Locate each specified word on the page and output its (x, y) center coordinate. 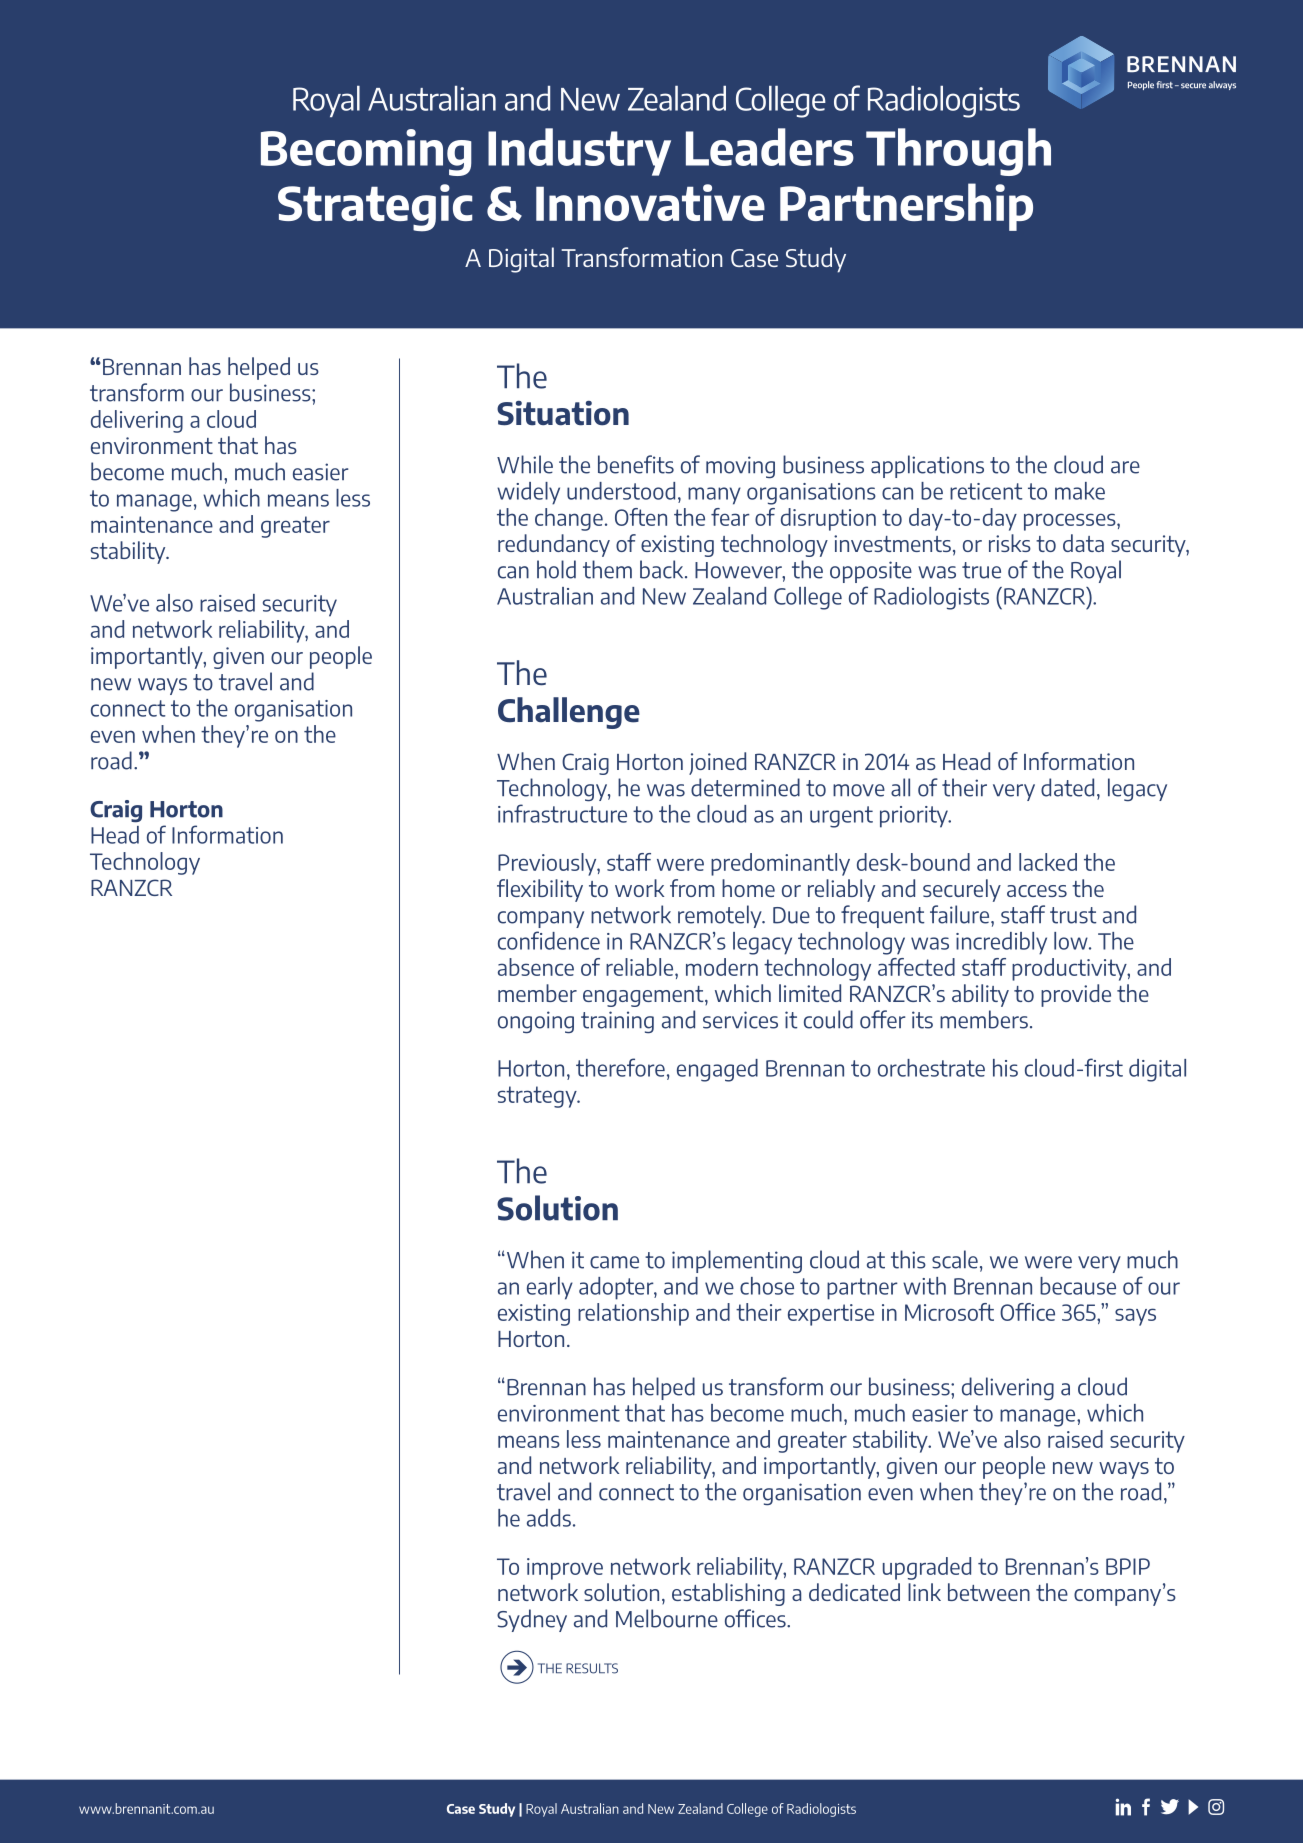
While (525, 464)
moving (740, 467)
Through (958, 152)
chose (767, 1286)
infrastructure (562, 813)
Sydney (532, 1620)
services (740, 1020)
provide (1076, 995)
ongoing (536, 1022)
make (1080, 491)
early (550, 1288)
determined (745, 787)
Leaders (770, 147)
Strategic (375, 208)
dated (1067, 787)
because (1078, 1286)
